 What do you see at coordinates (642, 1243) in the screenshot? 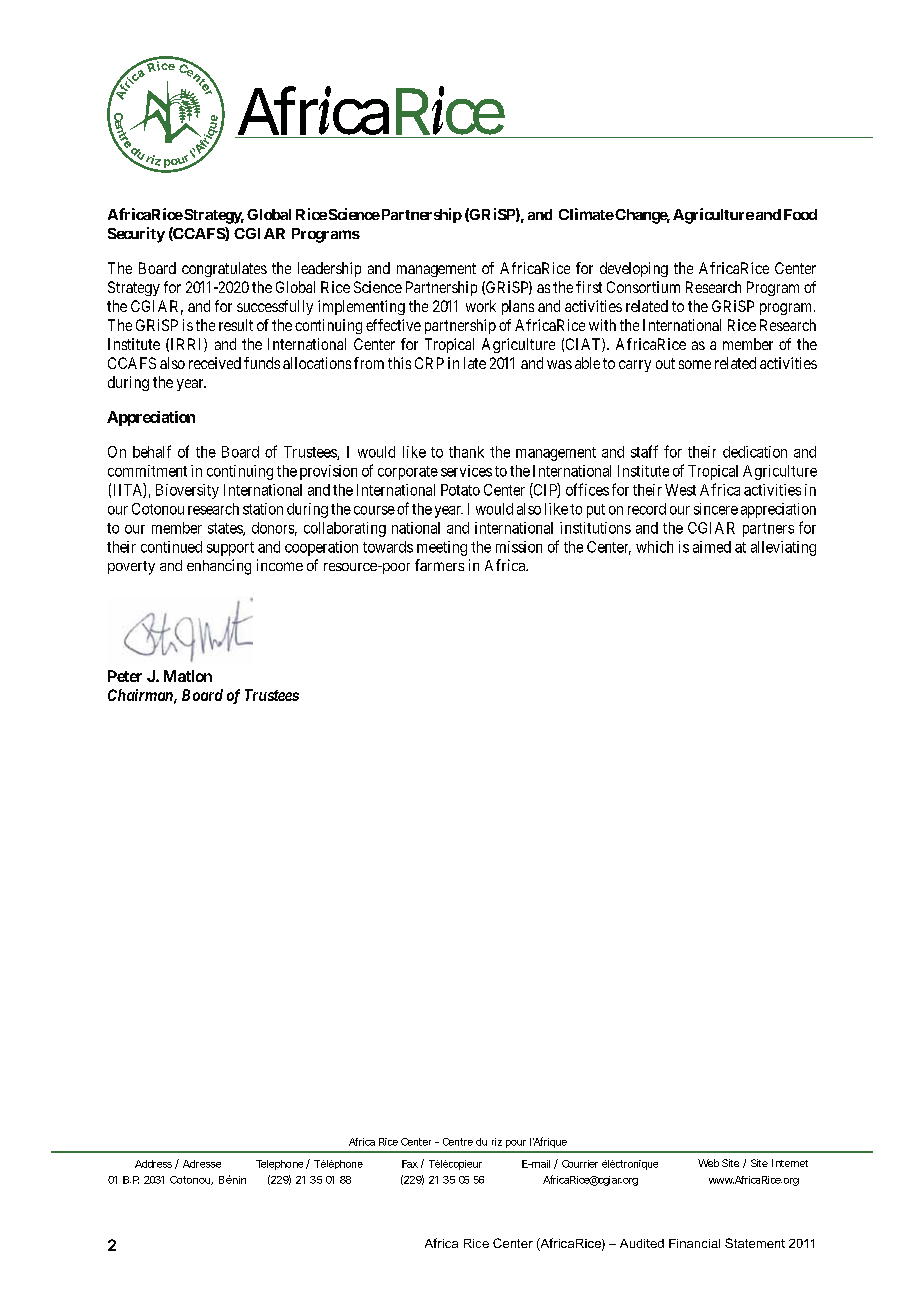
I see `Audited` at bounding box center [642, 1243].
